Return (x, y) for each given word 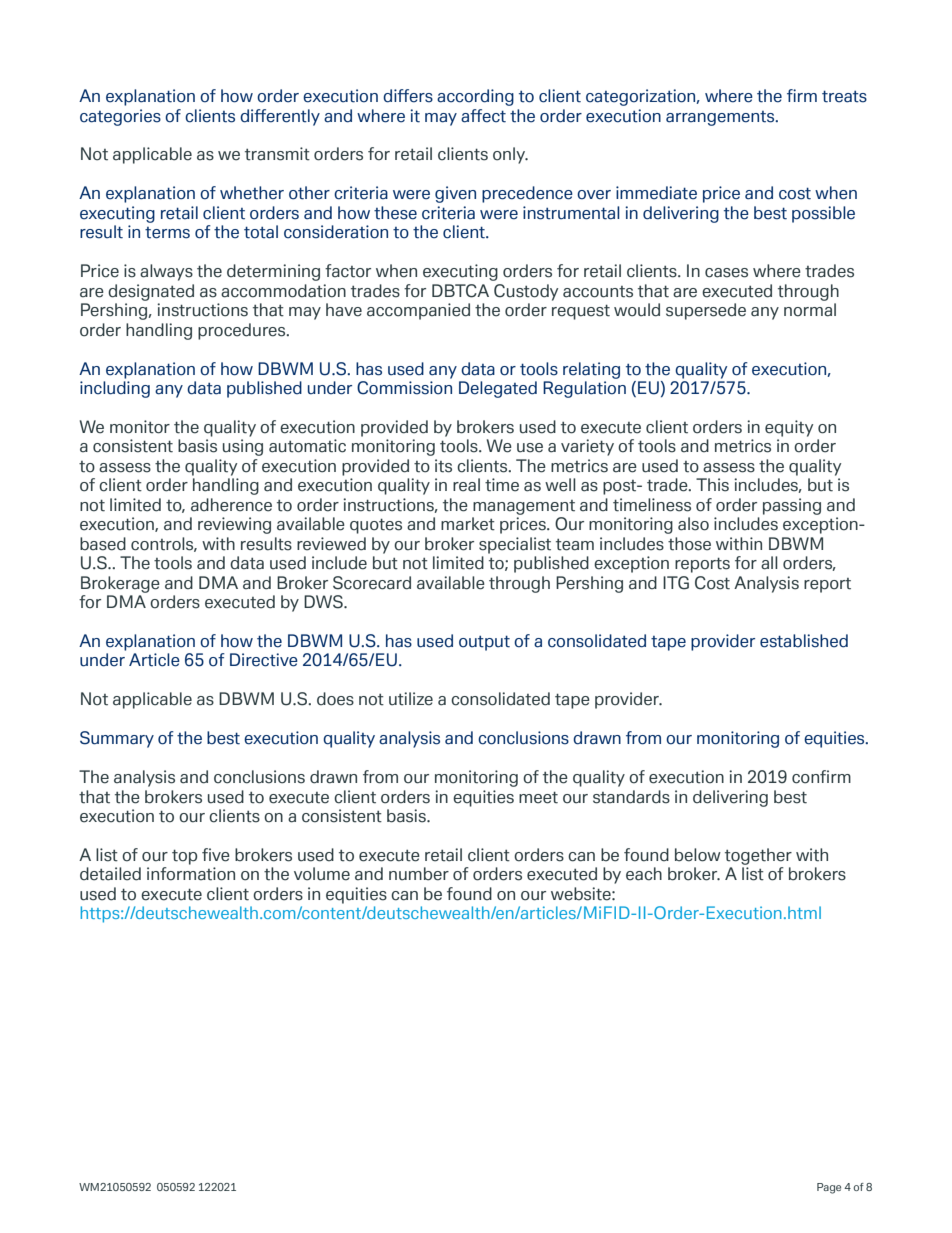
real (466, 485)
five (216, 855)
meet (538, 797)
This (712, 485)
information (191, 874)
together (758, 856)
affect (483, 116)
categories (120, 117)
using (243, 447)
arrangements (721, 118)
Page (829, 1188)
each (644, 874)
